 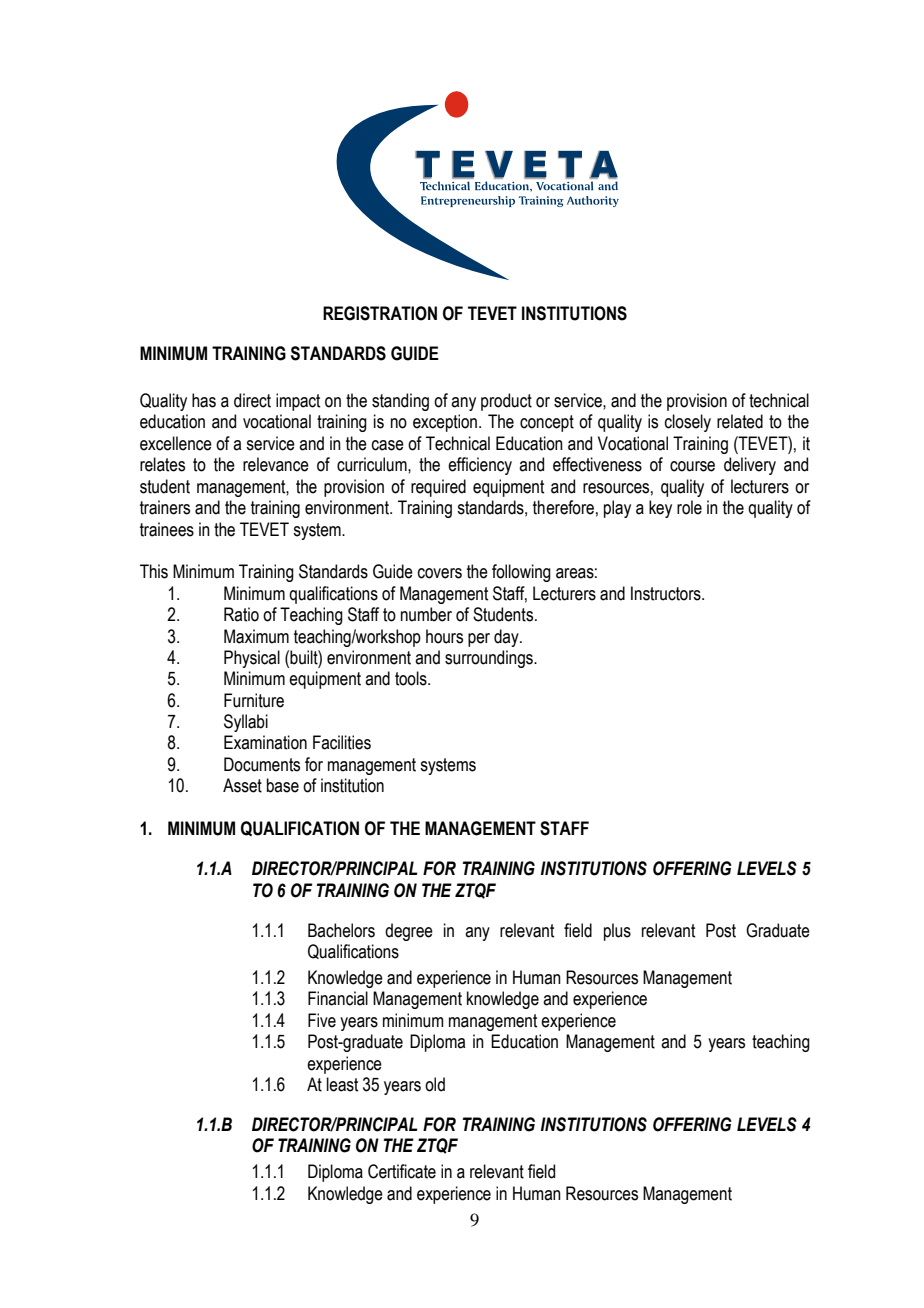 What do you see at coordinates (435, 1084) in the screenshot?
I see `old` at bounding box center [435, 1084].
